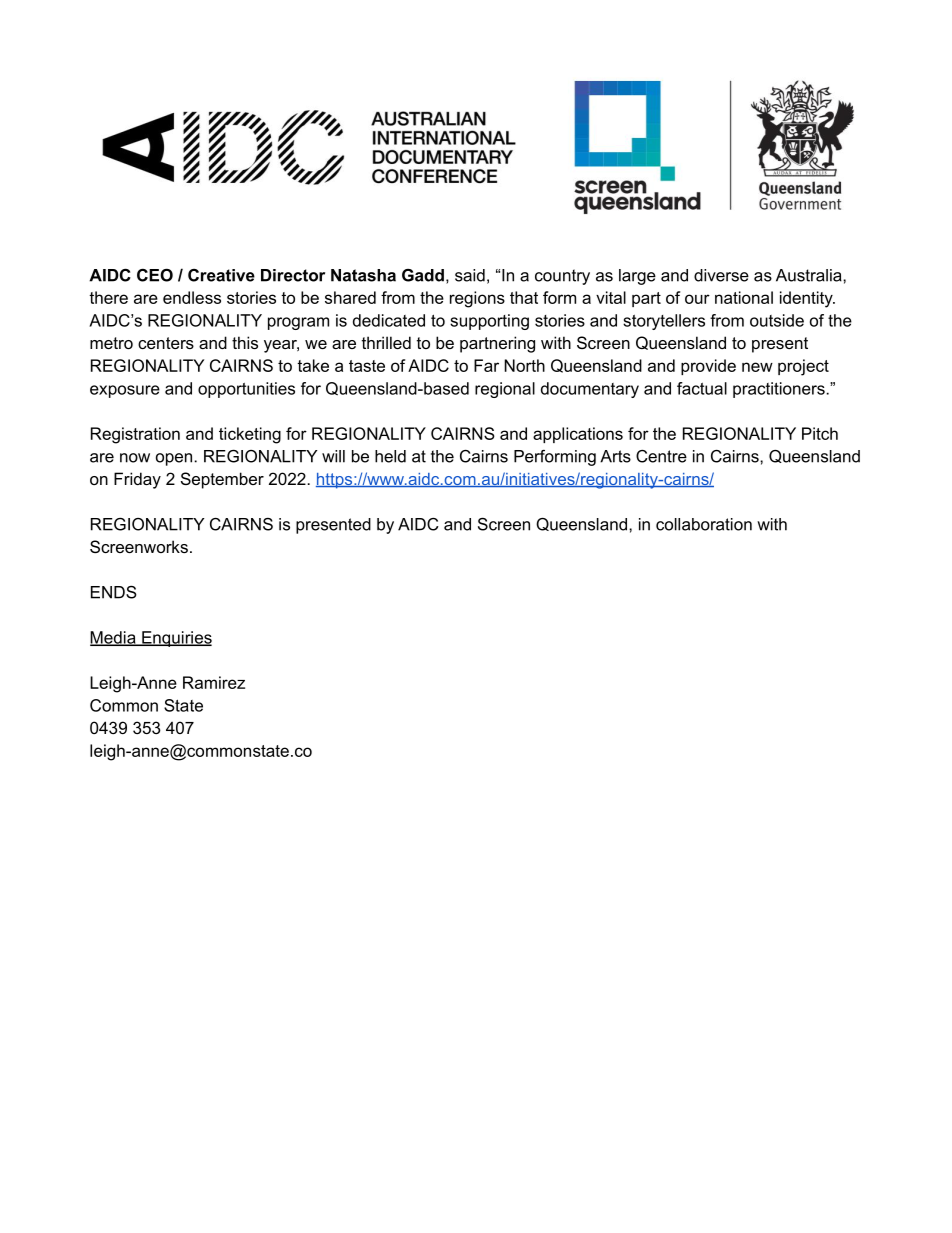  What do you see at coordinates (744, 297) in the page?
I see `national` at bounding box center [744, 297].
